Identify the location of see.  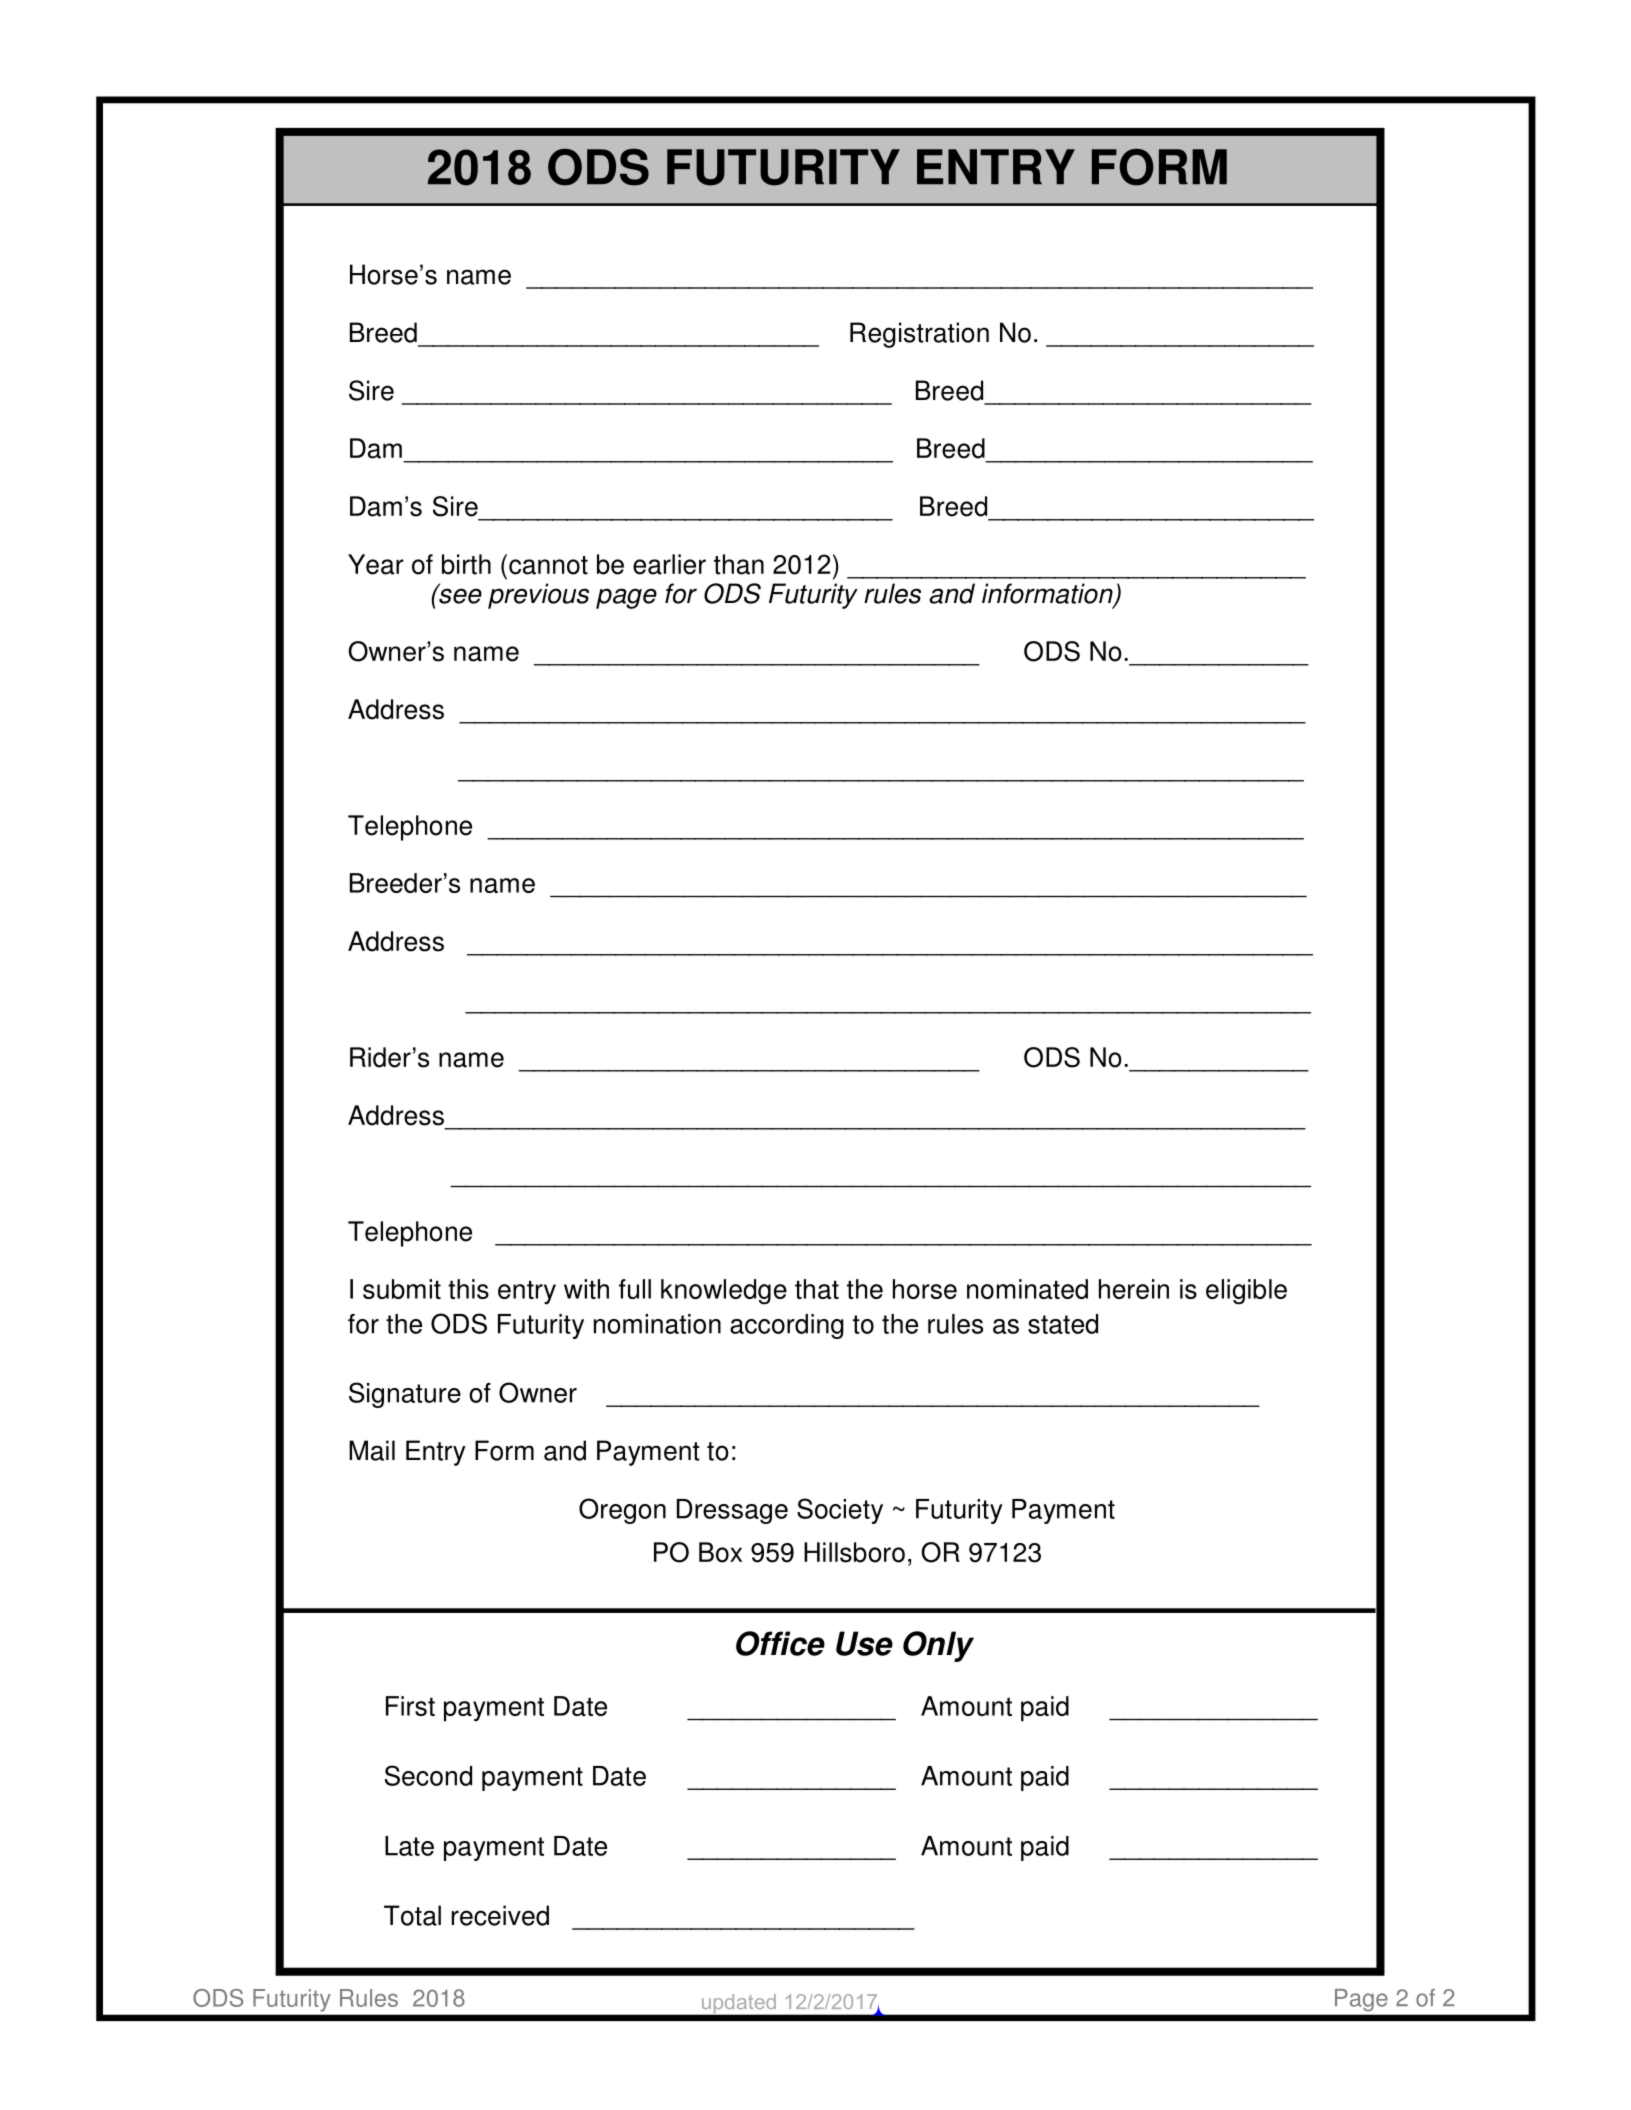
(459, 595).
